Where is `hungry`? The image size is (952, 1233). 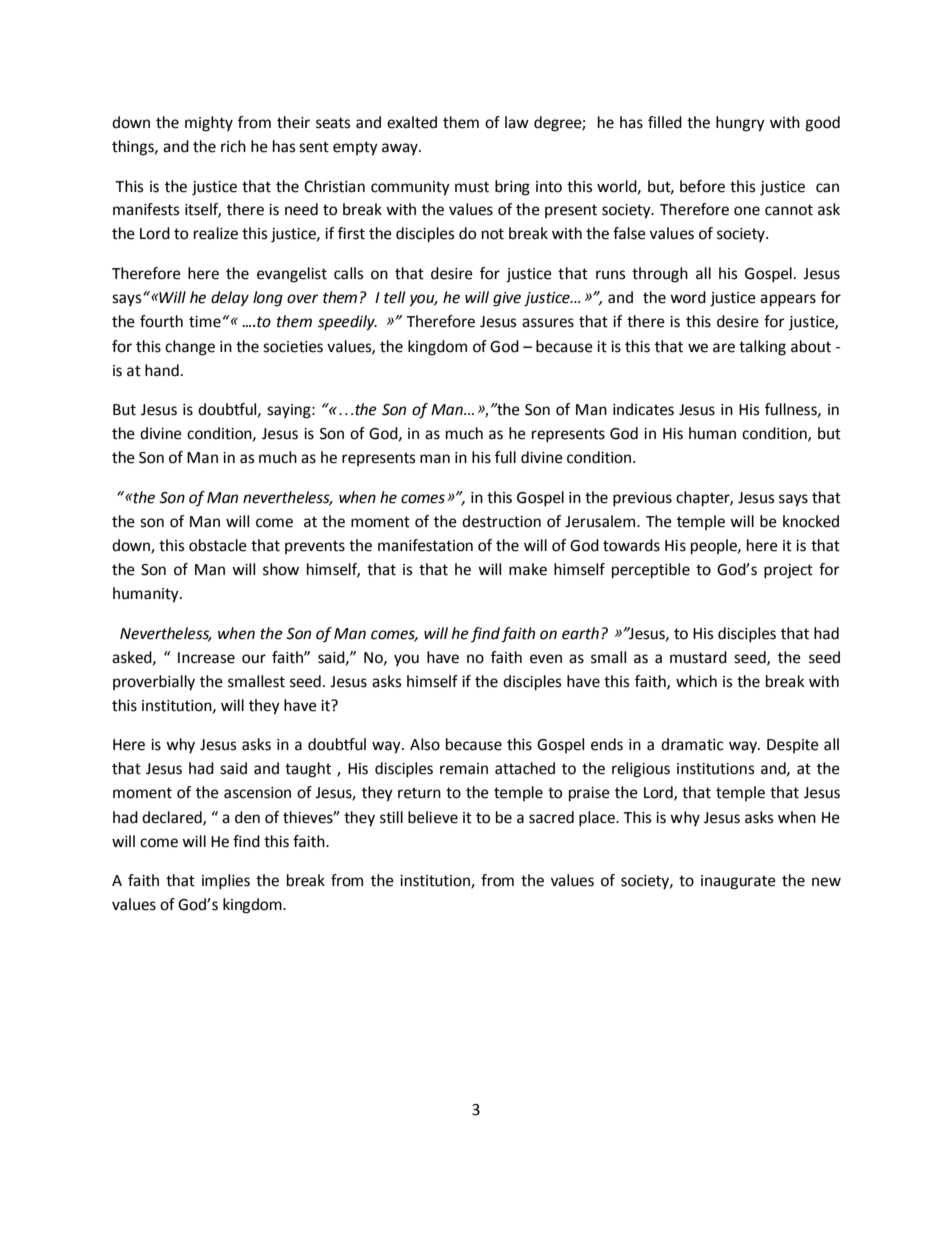 hungry is located at coordinates (740, 124).
